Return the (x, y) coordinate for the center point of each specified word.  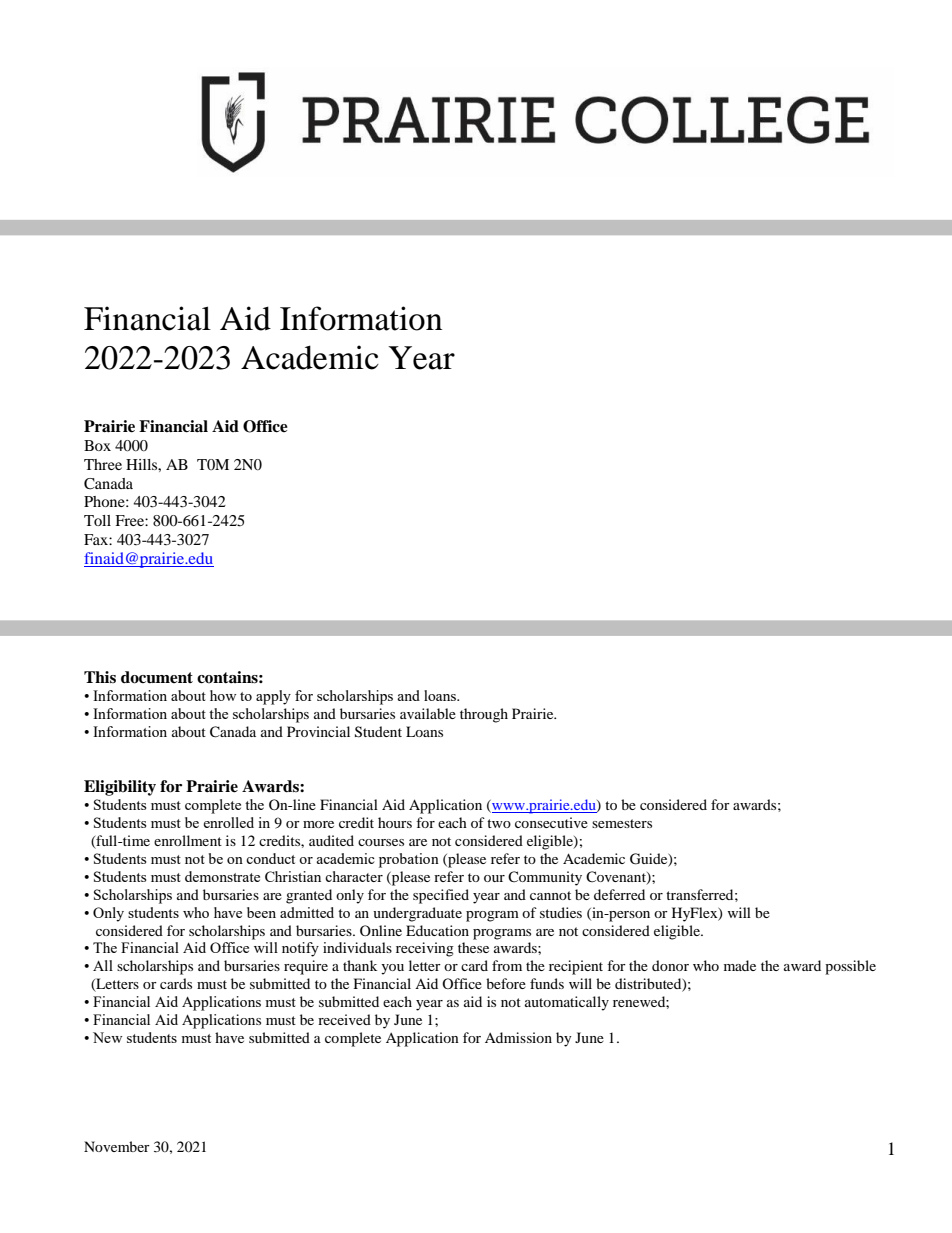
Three (103, 464)
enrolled (228, 822)
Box (97, 445)
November (117, 1146)
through (484, 715)
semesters (622, 823)
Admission (518, 1037)
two (499, 823)
